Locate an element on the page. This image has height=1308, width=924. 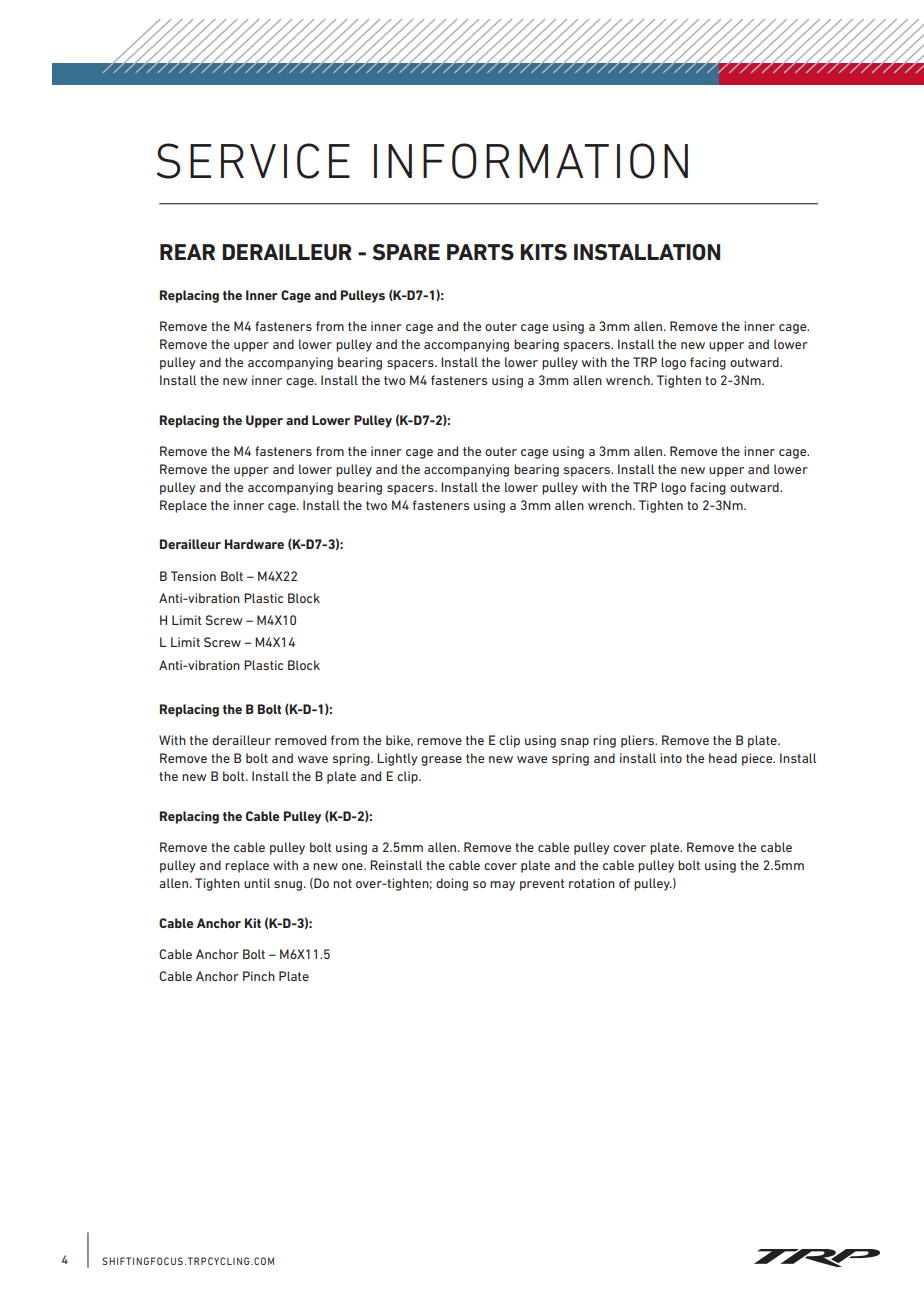
REAR is located at coordinates (187, 252).
